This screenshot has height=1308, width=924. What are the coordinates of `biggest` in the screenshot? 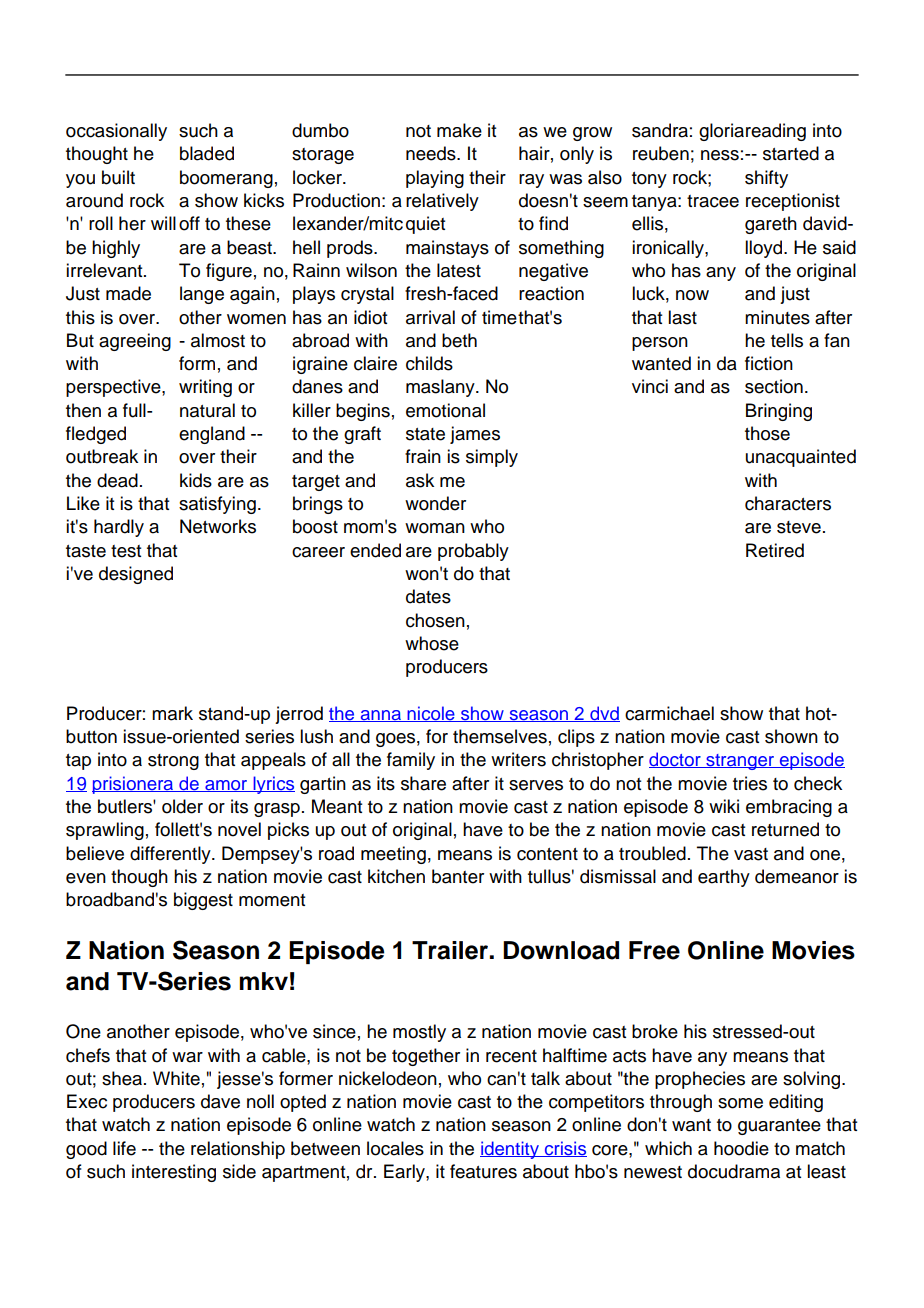 It's located at (203, 901).
